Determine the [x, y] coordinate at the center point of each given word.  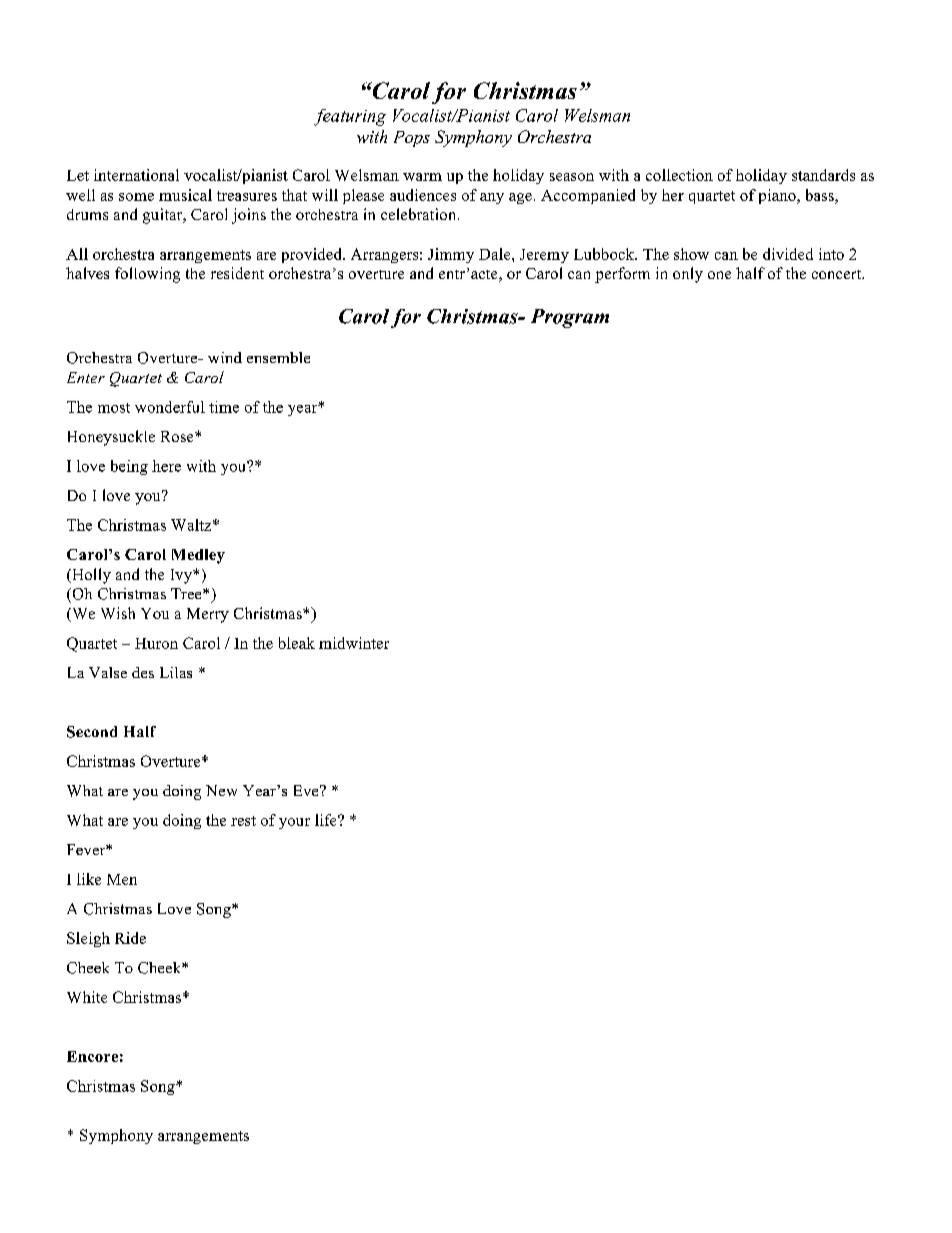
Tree [187, 593]
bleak [297, 643]
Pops [412, 139]
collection [679, 175]
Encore [92, 1056]
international [136, 175]
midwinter [354, 643]
